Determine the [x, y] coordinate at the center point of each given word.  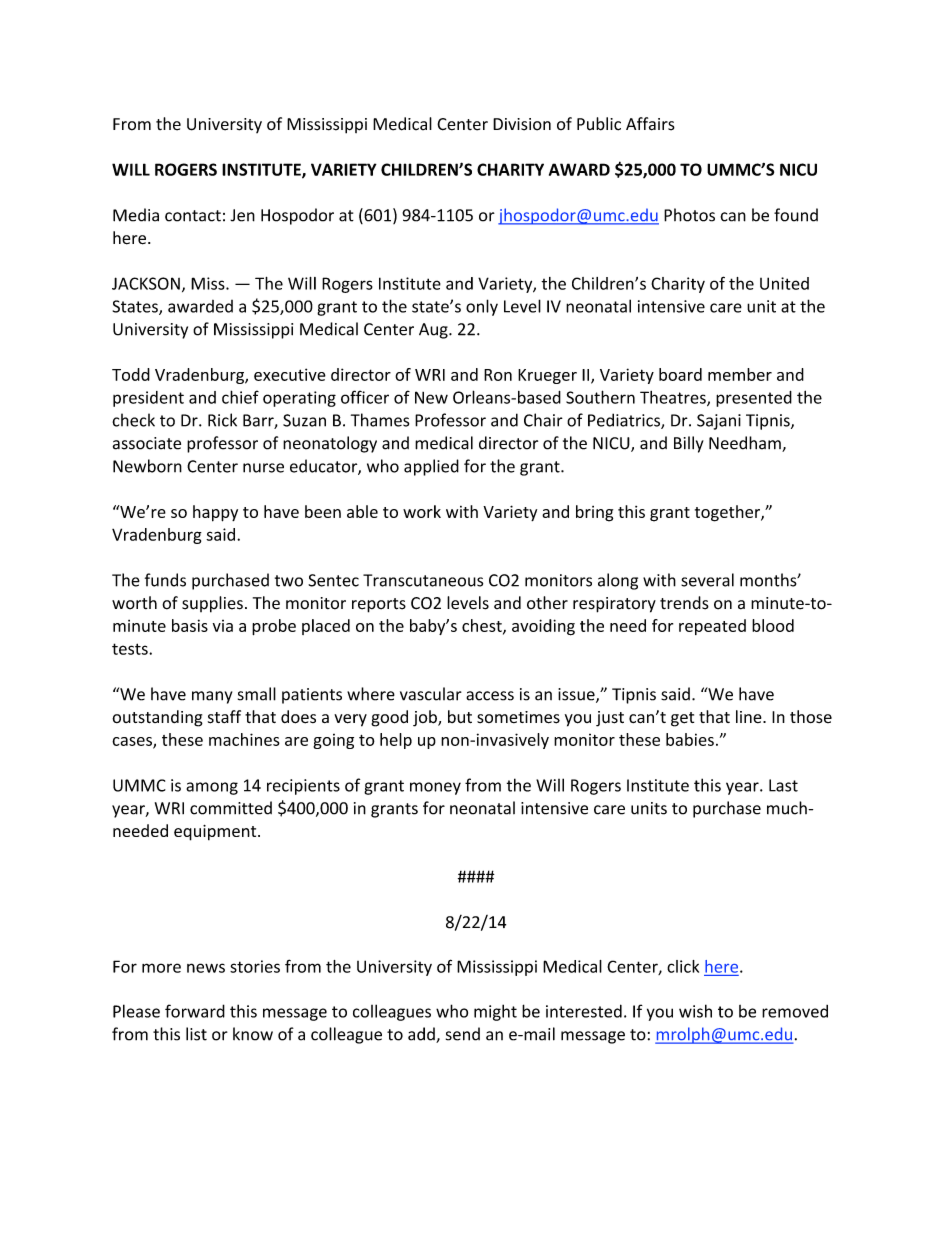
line [750, 716]
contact [193, 216]
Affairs [650, 124]
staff [224, 717]
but [460, 716]
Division [522, 124]
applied [431, 467]
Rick [222, 420]
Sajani [719, 422]
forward [195, 1011]
